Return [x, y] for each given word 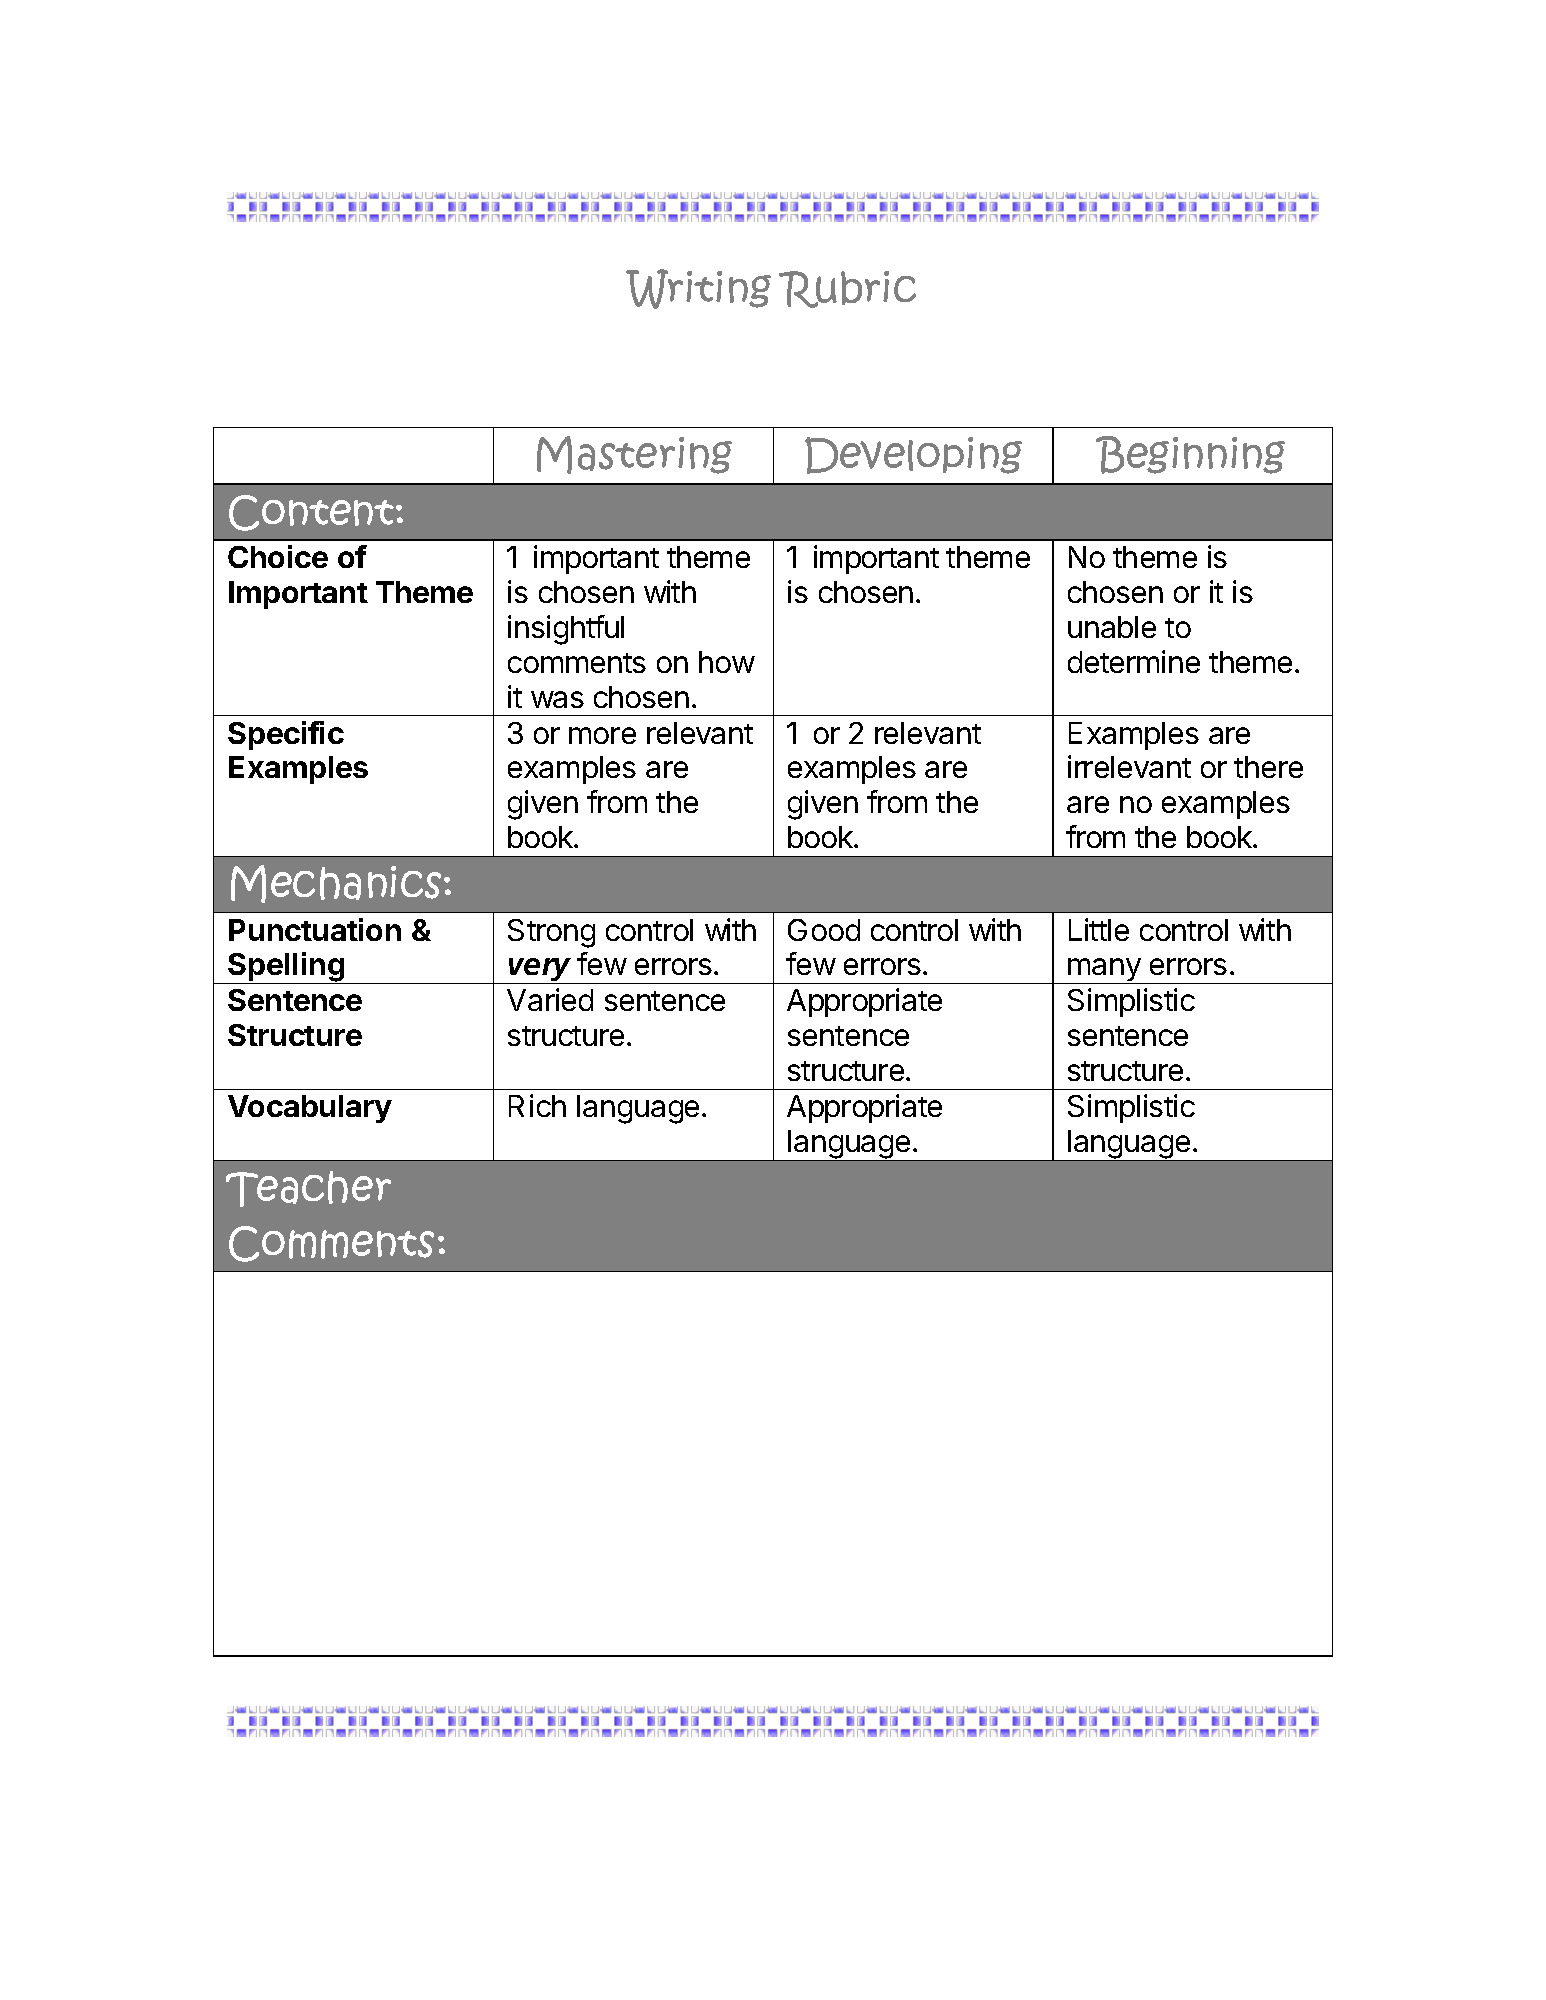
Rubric [847, 289]
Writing [698, 289]
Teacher [308, 1189]
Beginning [1190, 455]
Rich [537, 1105]
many [1104, 971]
